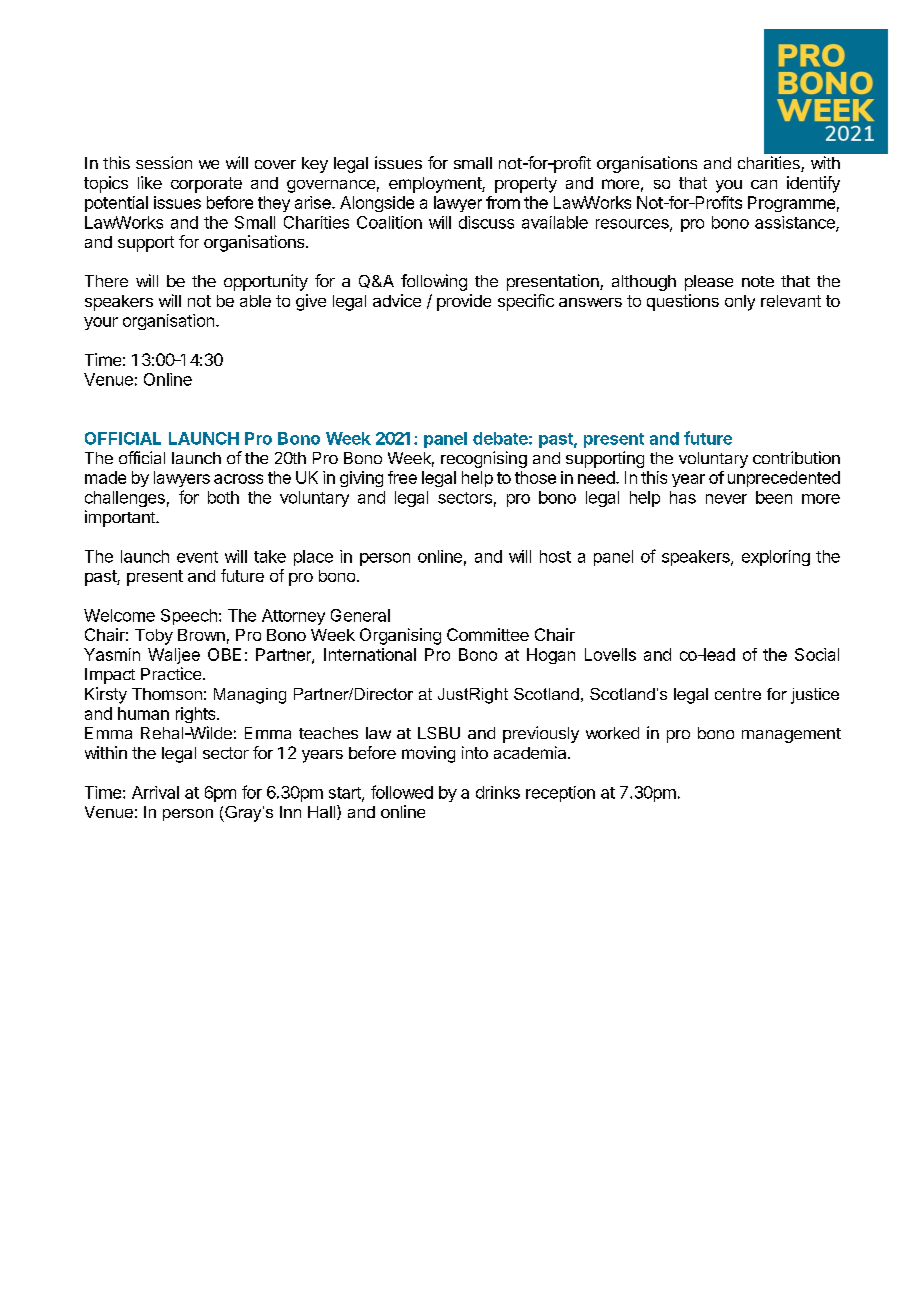  Describe the element at coordinates (796, 457) in the screenshot. I see `contribution` at that location.
